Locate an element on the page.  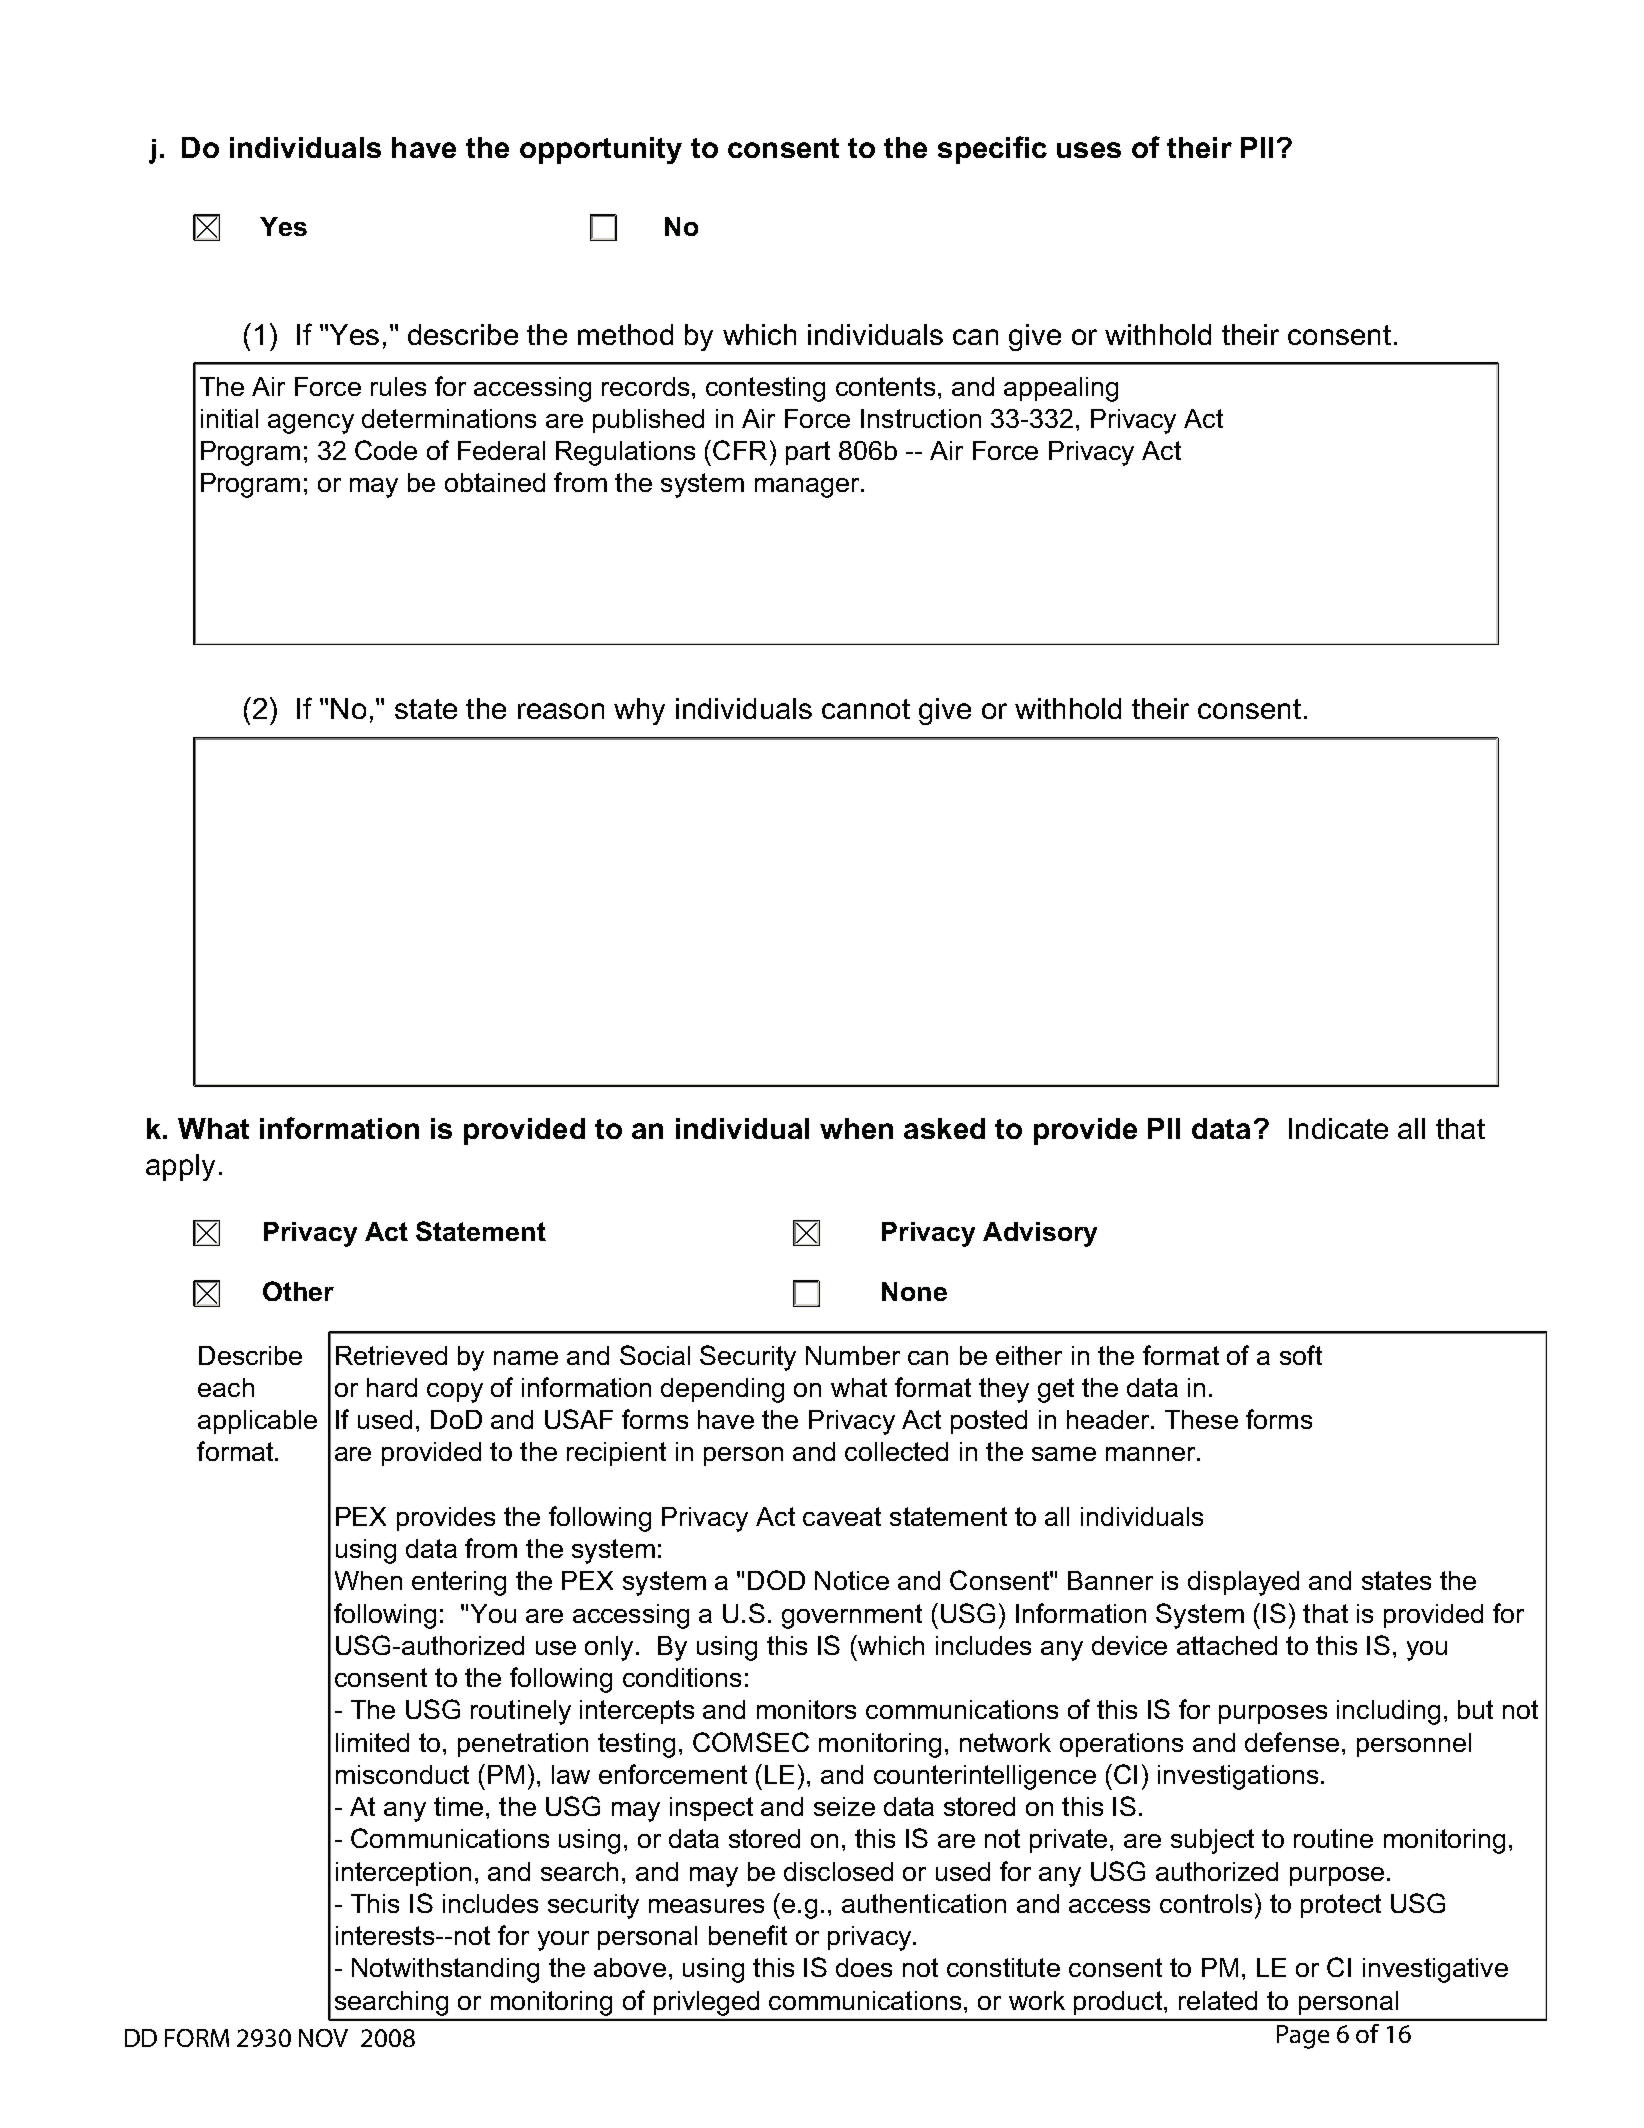
NOV is located at coordinates (323, 2038).
